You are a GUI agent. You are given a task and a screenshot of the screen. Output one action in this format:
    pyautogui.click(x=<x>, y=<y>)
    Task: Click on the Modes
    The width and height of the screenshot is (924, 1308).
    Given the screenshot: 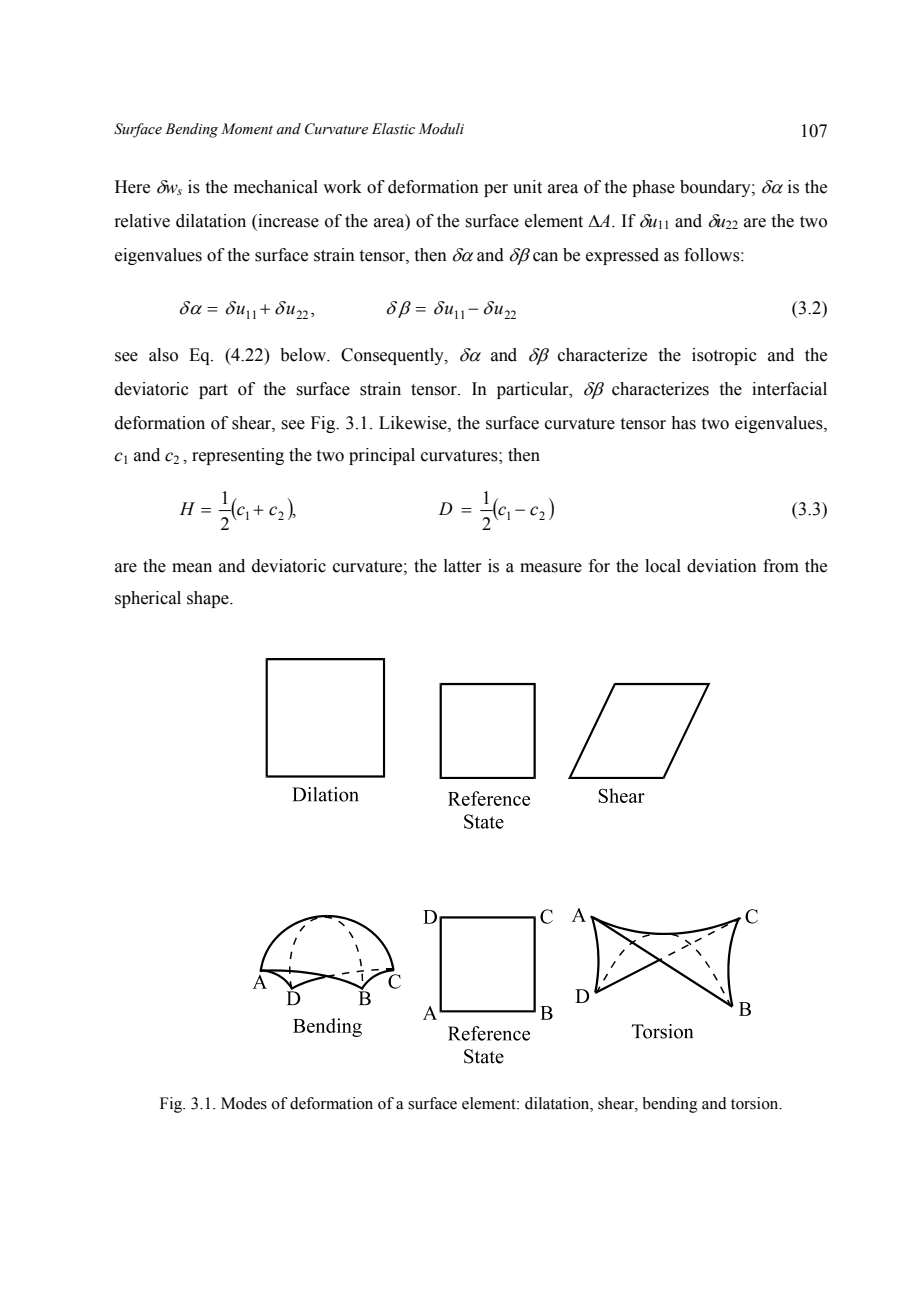 What is the action you would take?
    pyautogui.click(x=244, y=1103)
